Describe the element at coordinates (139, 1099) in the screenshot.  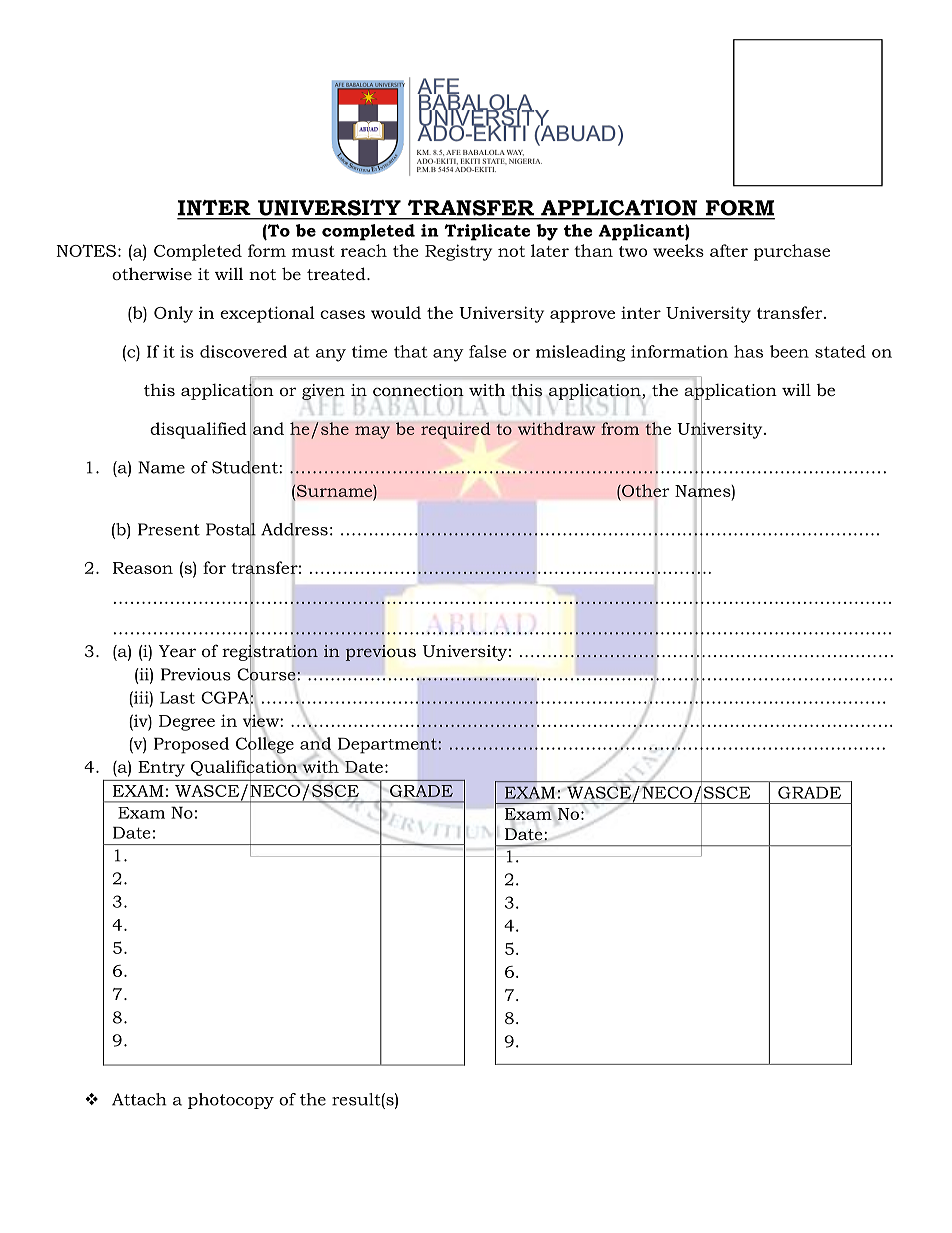
I see `Attach` at that location.
